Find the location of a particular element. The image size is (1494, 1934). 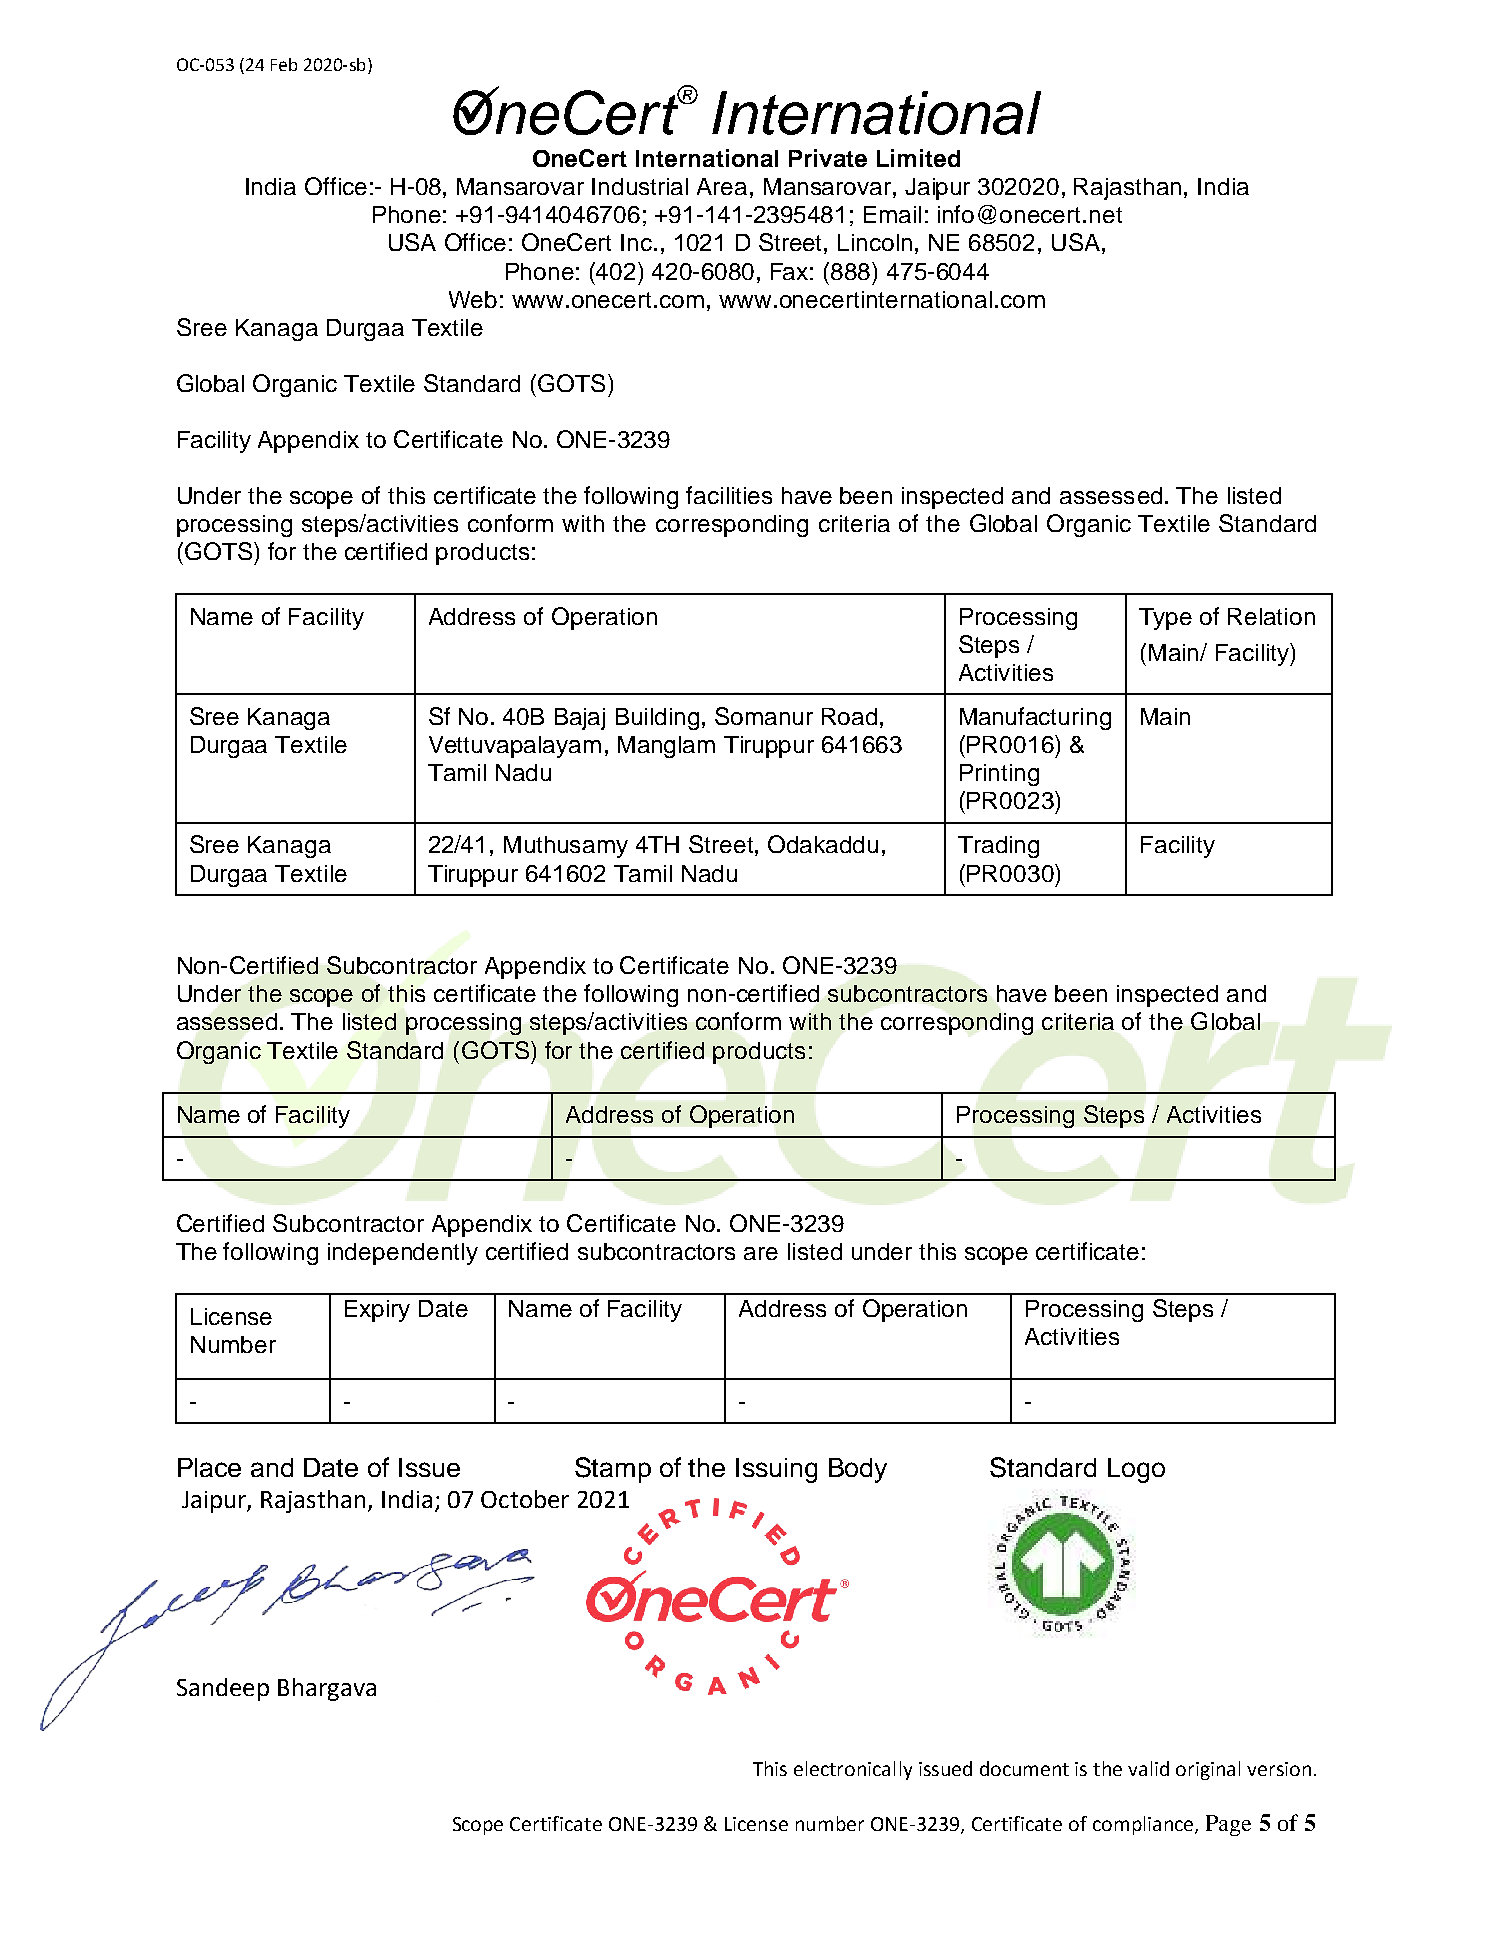

Type is located at coordinates (1165, 619).
